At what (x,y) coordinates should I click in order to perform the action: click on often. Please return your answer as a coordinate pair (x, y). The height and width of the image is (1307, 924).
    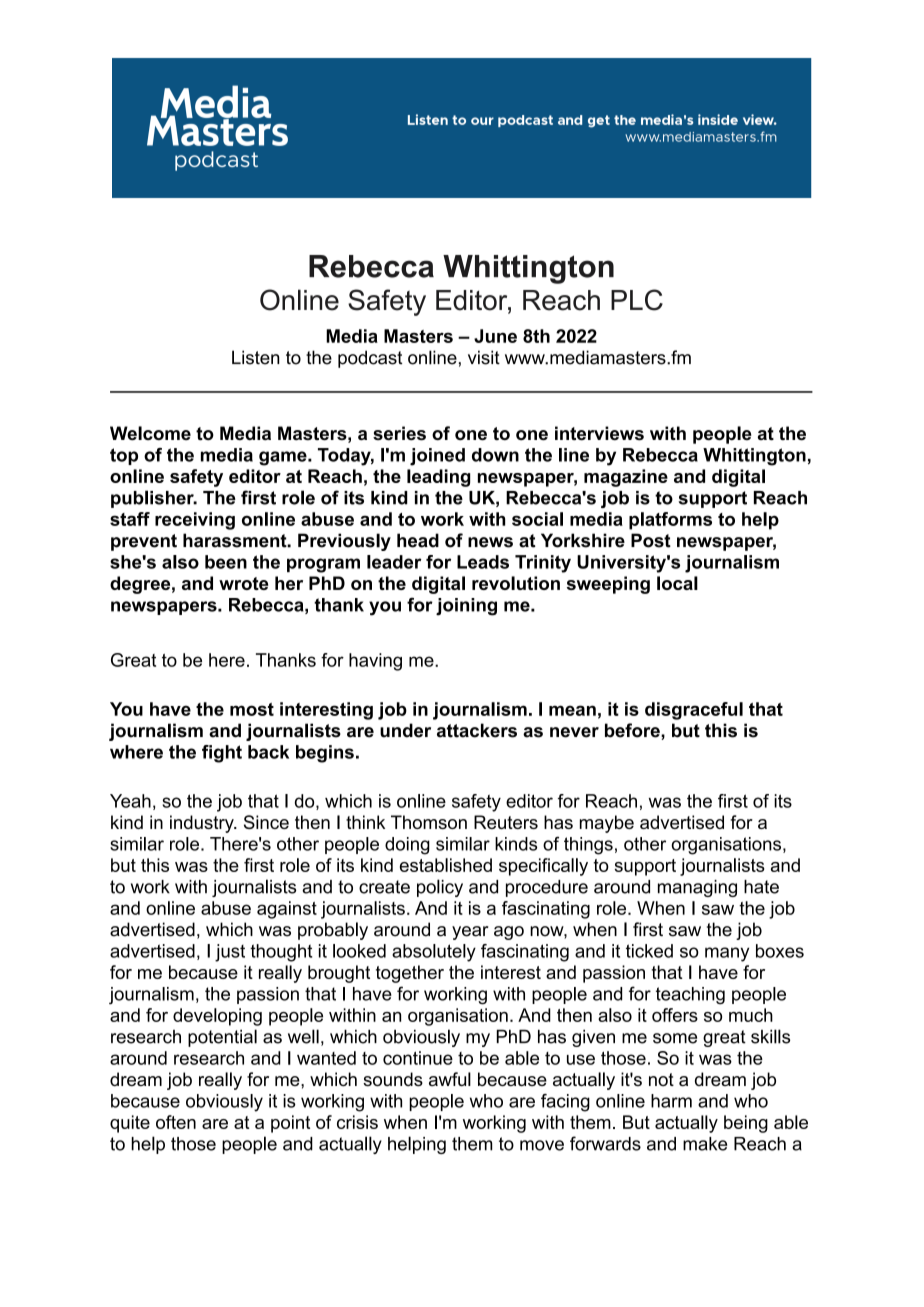
    Looking at the image, I should click on (176, 1122).
